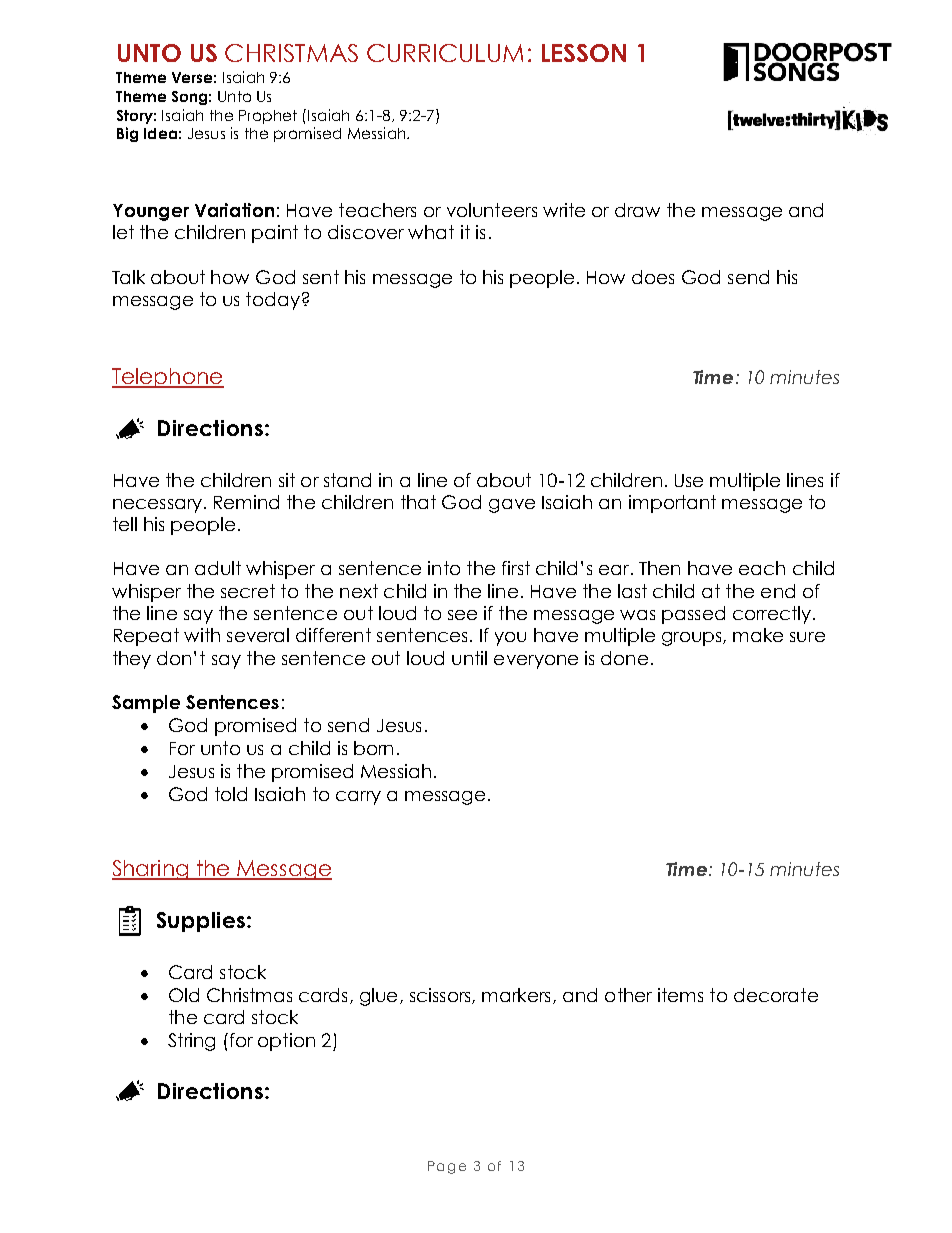 This screenshot has width=952, height=1233. I want to click on decorate, so click(776, 995).
